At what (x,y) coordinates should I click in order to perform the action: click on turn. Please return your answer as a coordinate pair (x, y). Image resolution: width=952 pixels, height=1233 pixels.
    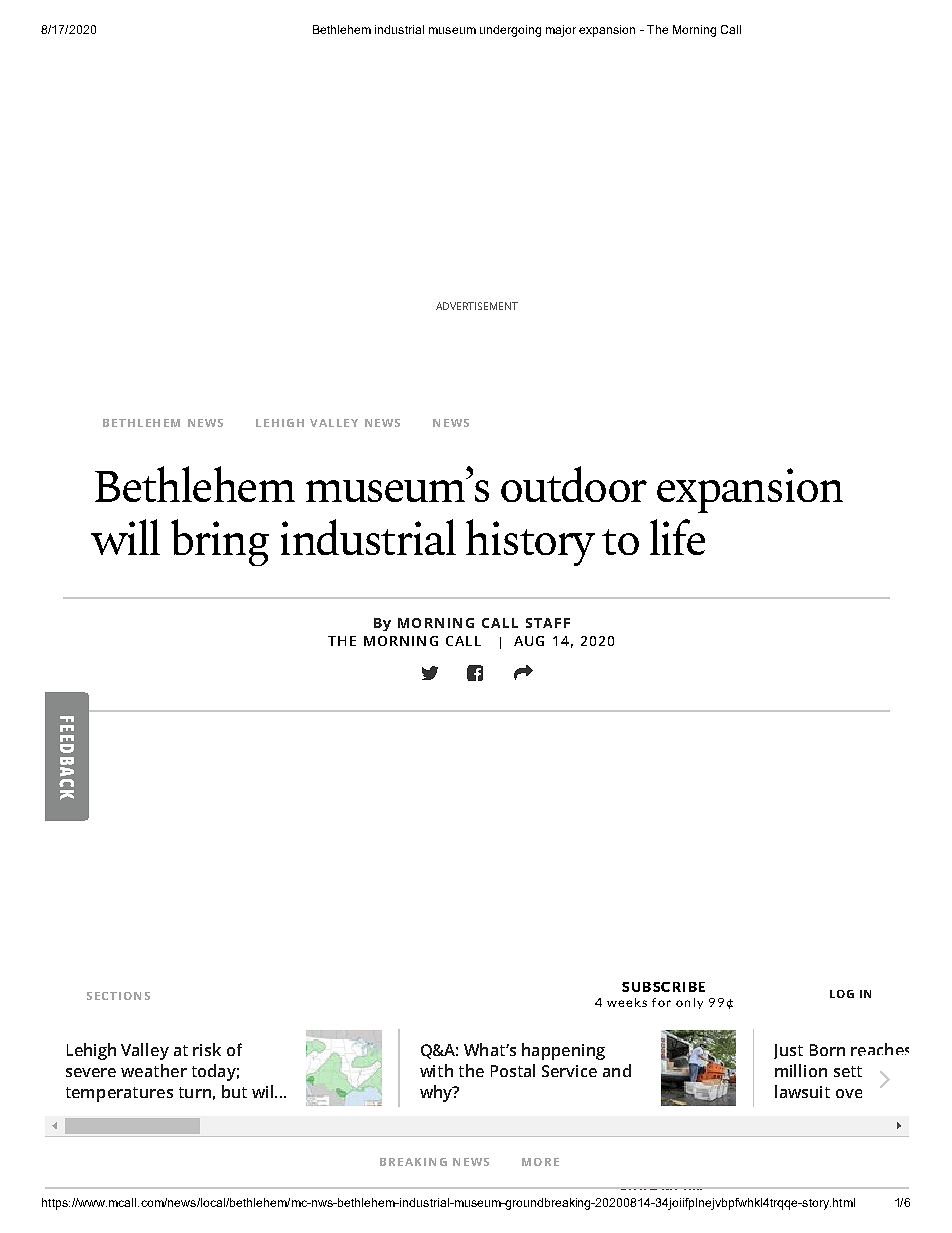
    Looking at the image, I should click on (195, 1092).
